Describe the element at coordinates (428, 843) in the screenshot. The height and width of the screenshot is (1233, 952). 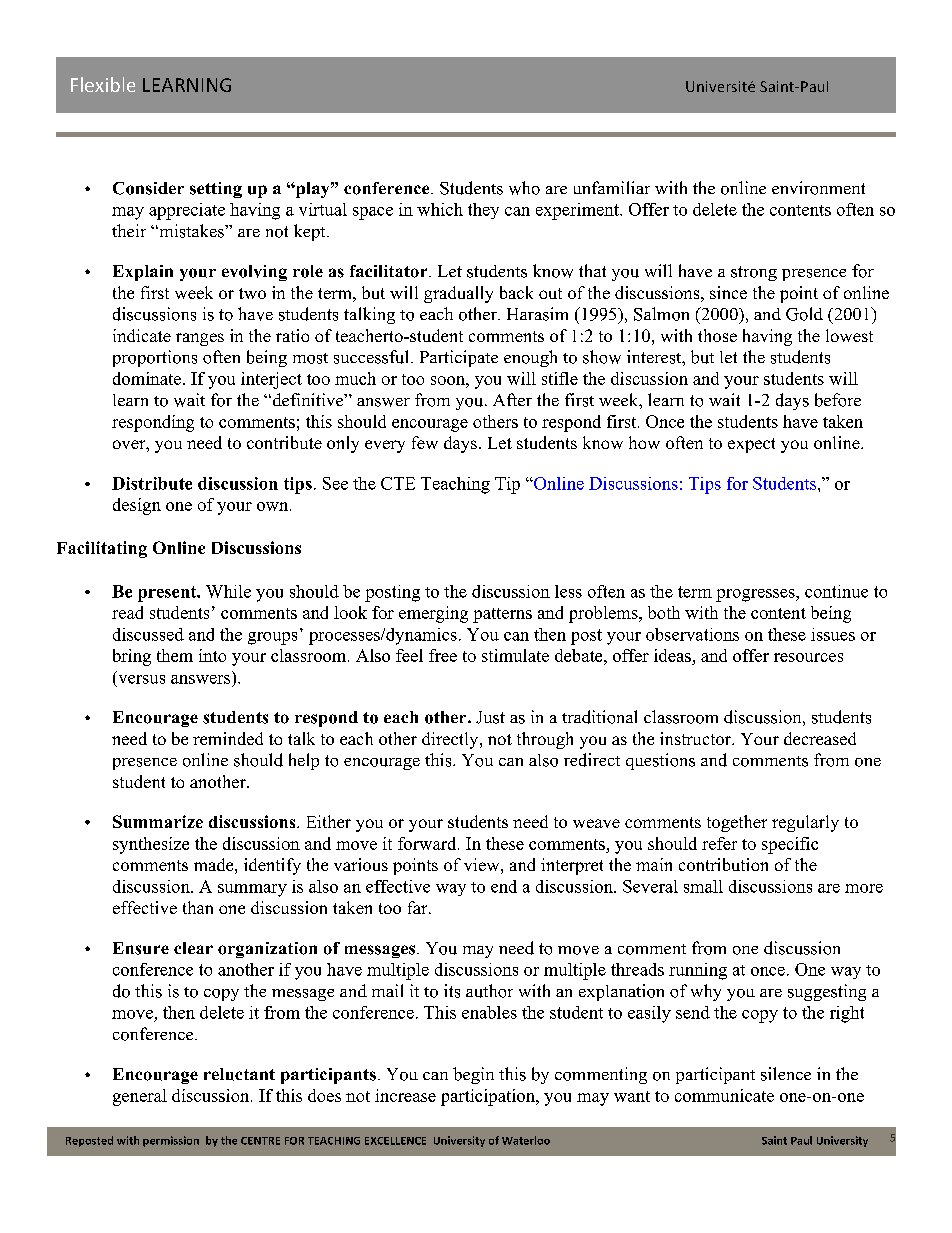
I see `forward` at that location.
